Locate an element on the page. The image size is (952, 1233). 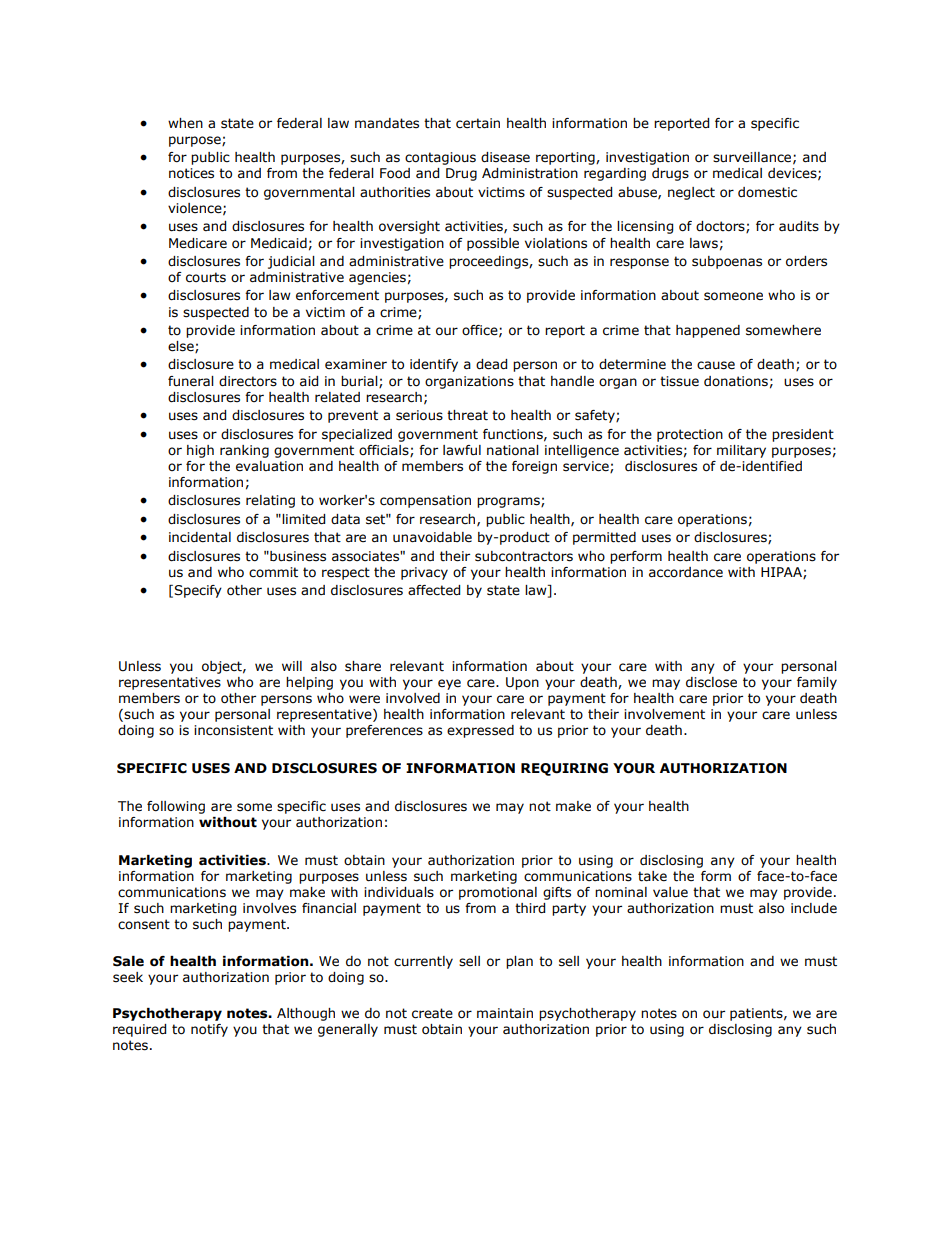
notices is located at coordinates (191, 173).
